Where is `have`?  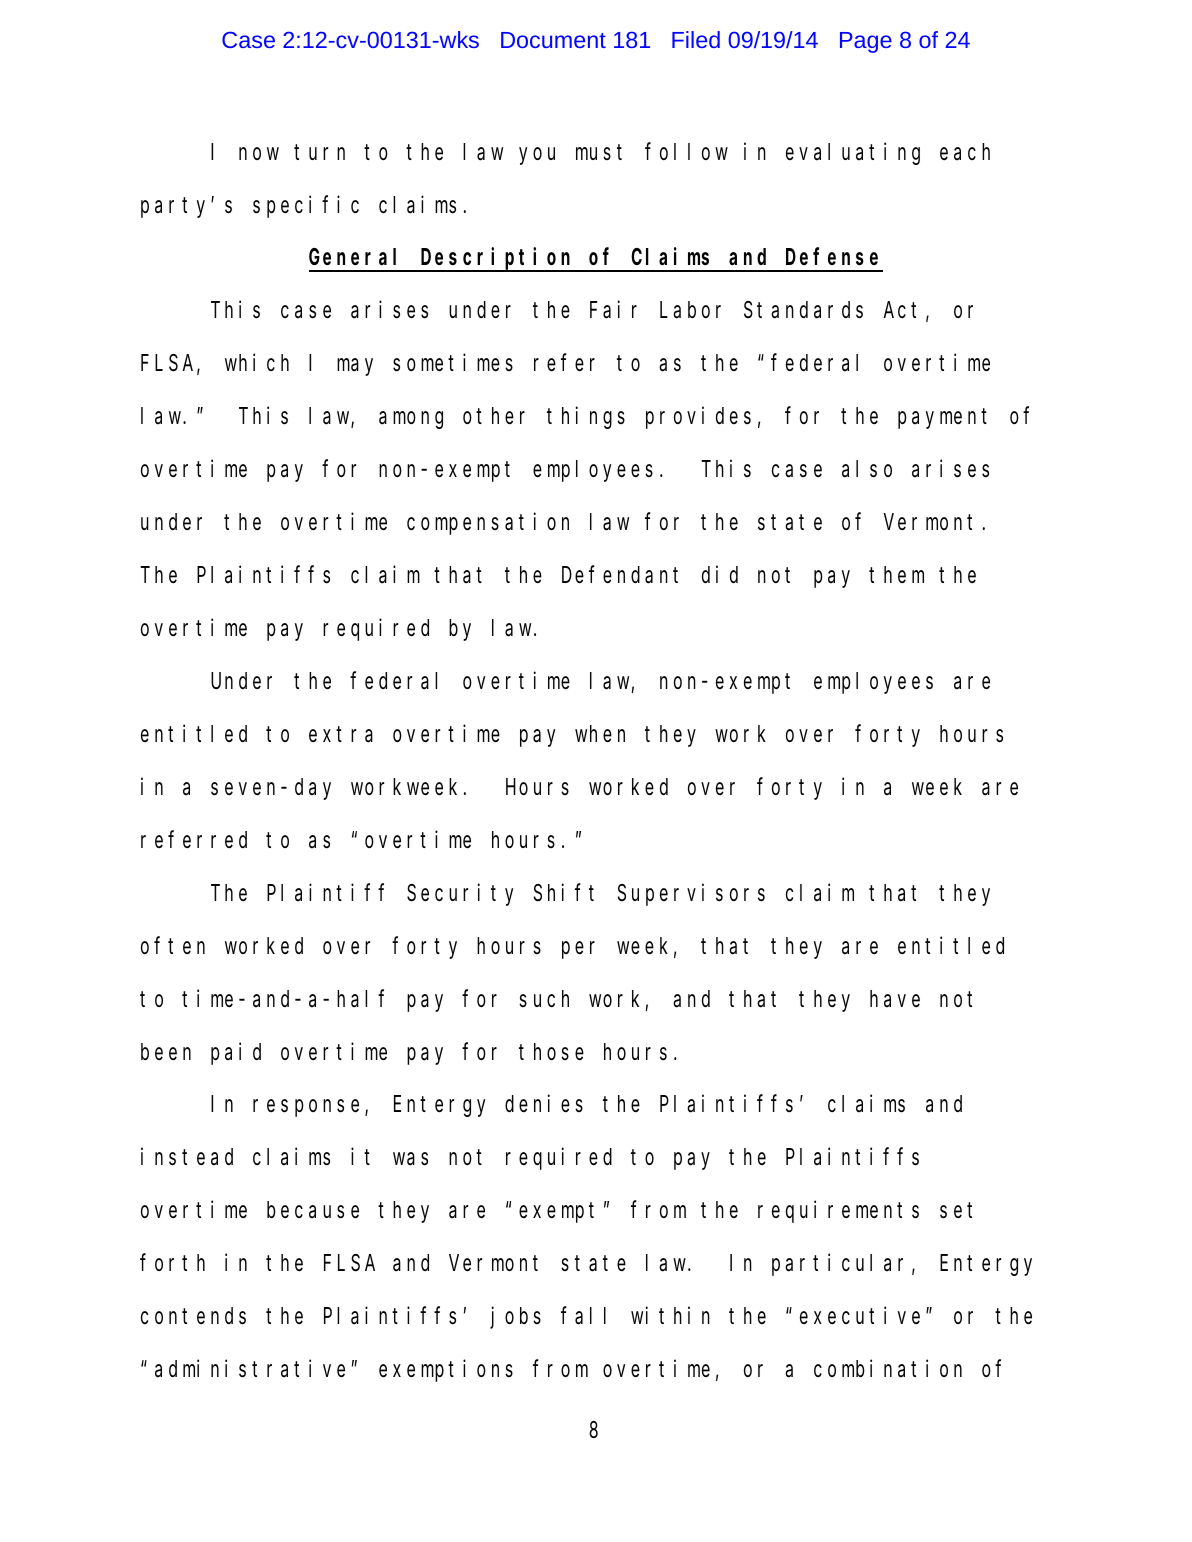 have is located at coordinates (895, 999).
